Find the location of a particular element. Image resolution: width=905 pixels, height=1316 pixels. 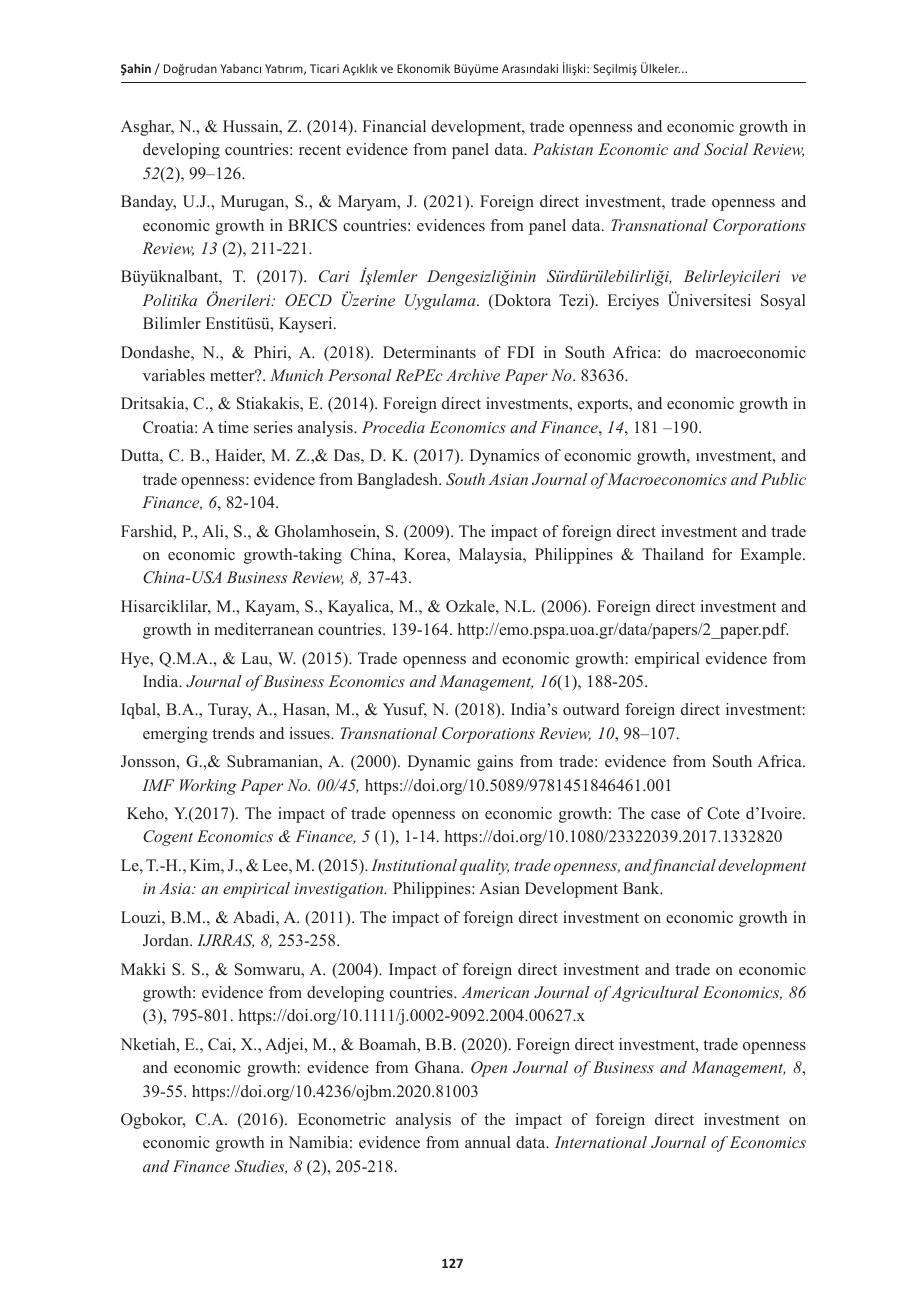

recent is located at coordinates (320, 150).
